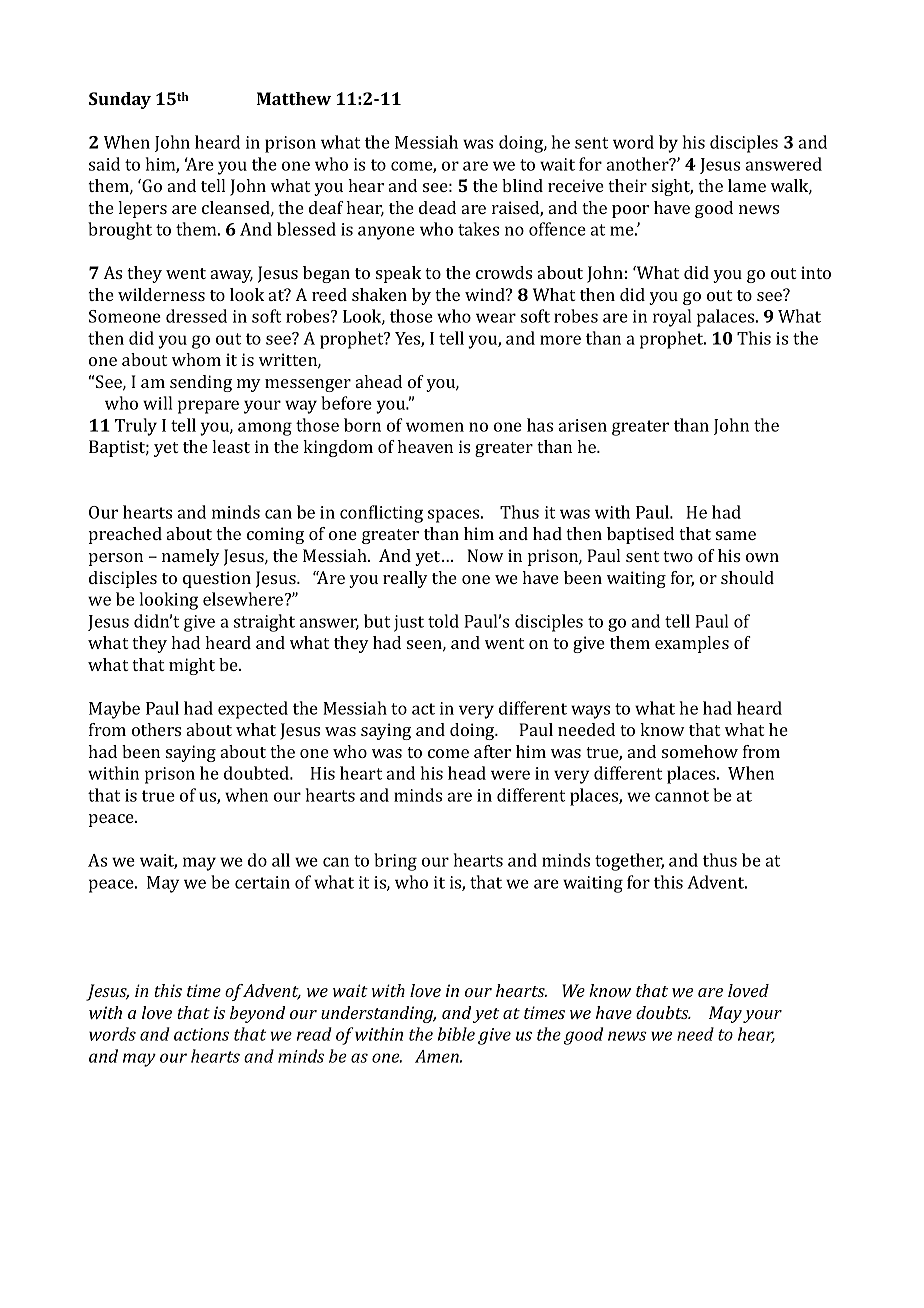 The width and height of the screenshot is (924, 1308). I want to click on namely, so click(191, 557).
